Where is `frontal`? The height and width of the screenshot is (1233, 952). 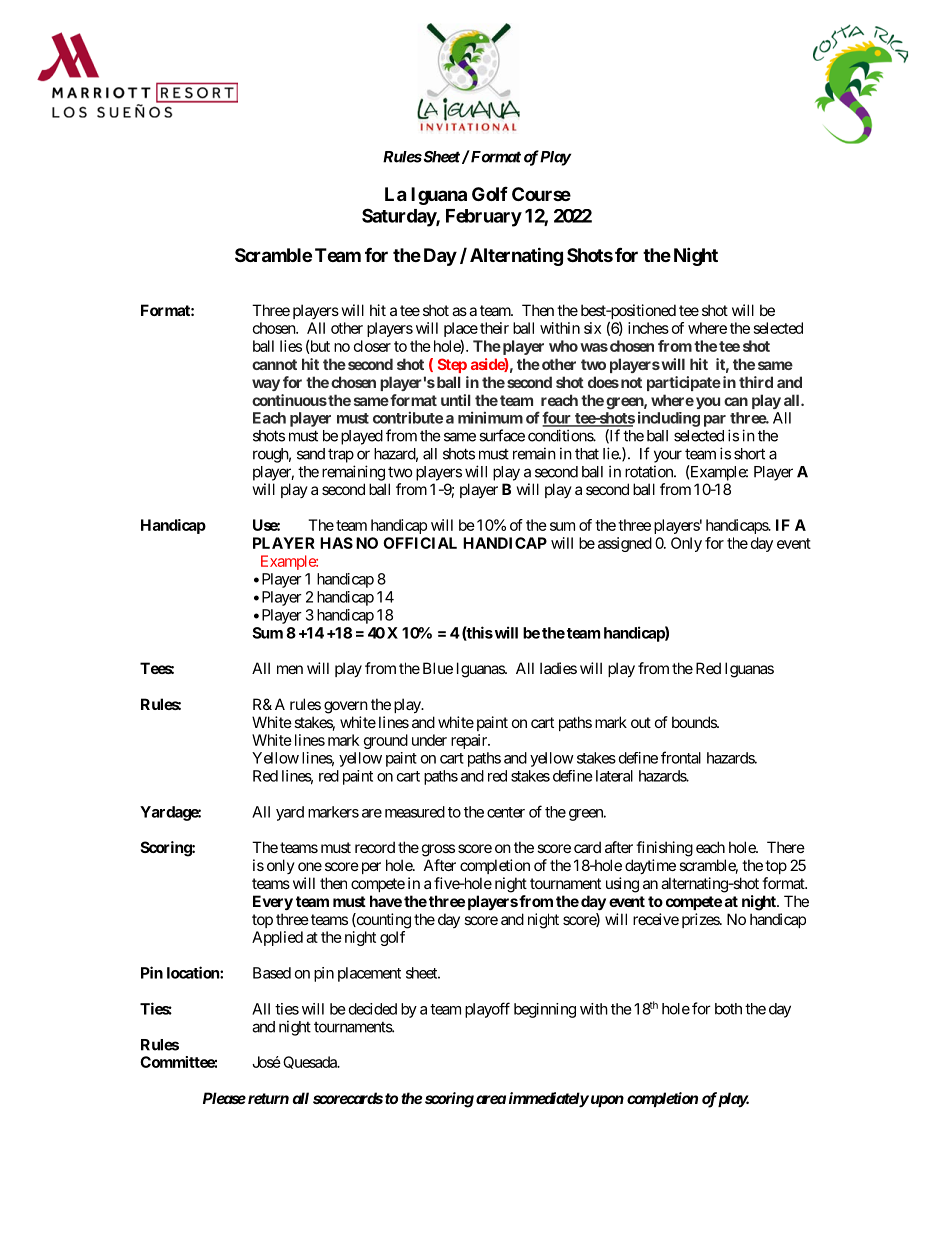 frontal is located at coordinates (681, 757).
